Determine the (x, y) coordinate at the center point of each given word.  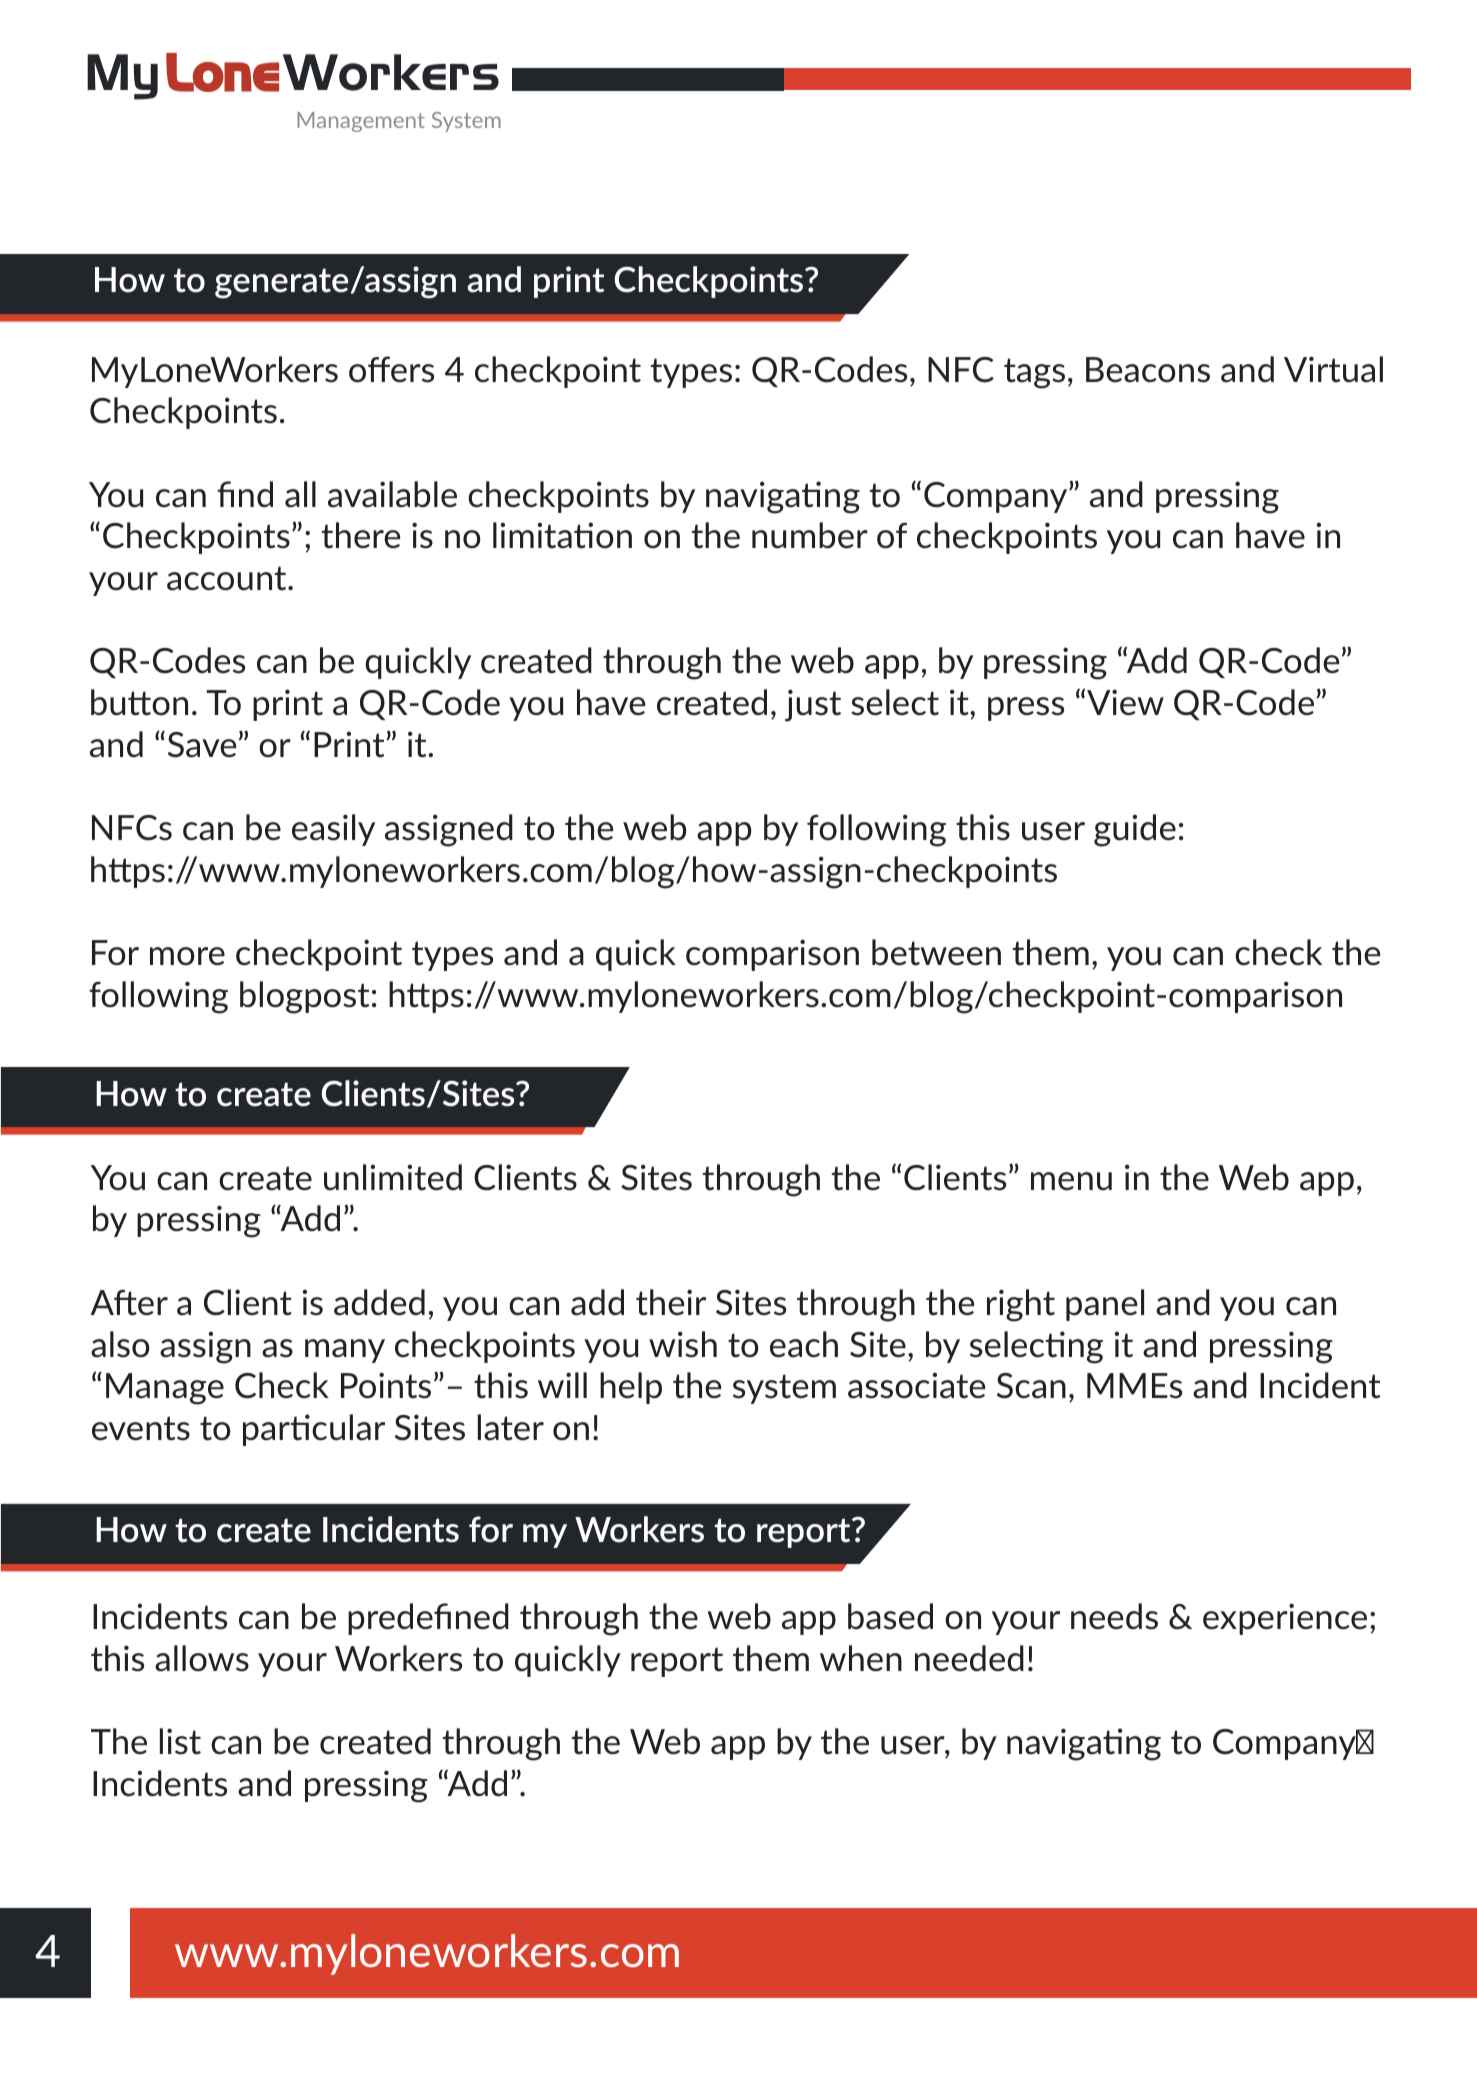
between (936, 952)
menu (1071, 1181)
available (392, 494)
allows (202, 1658)
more (187, 956)
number (810, 535)
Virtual (1333, 369)
